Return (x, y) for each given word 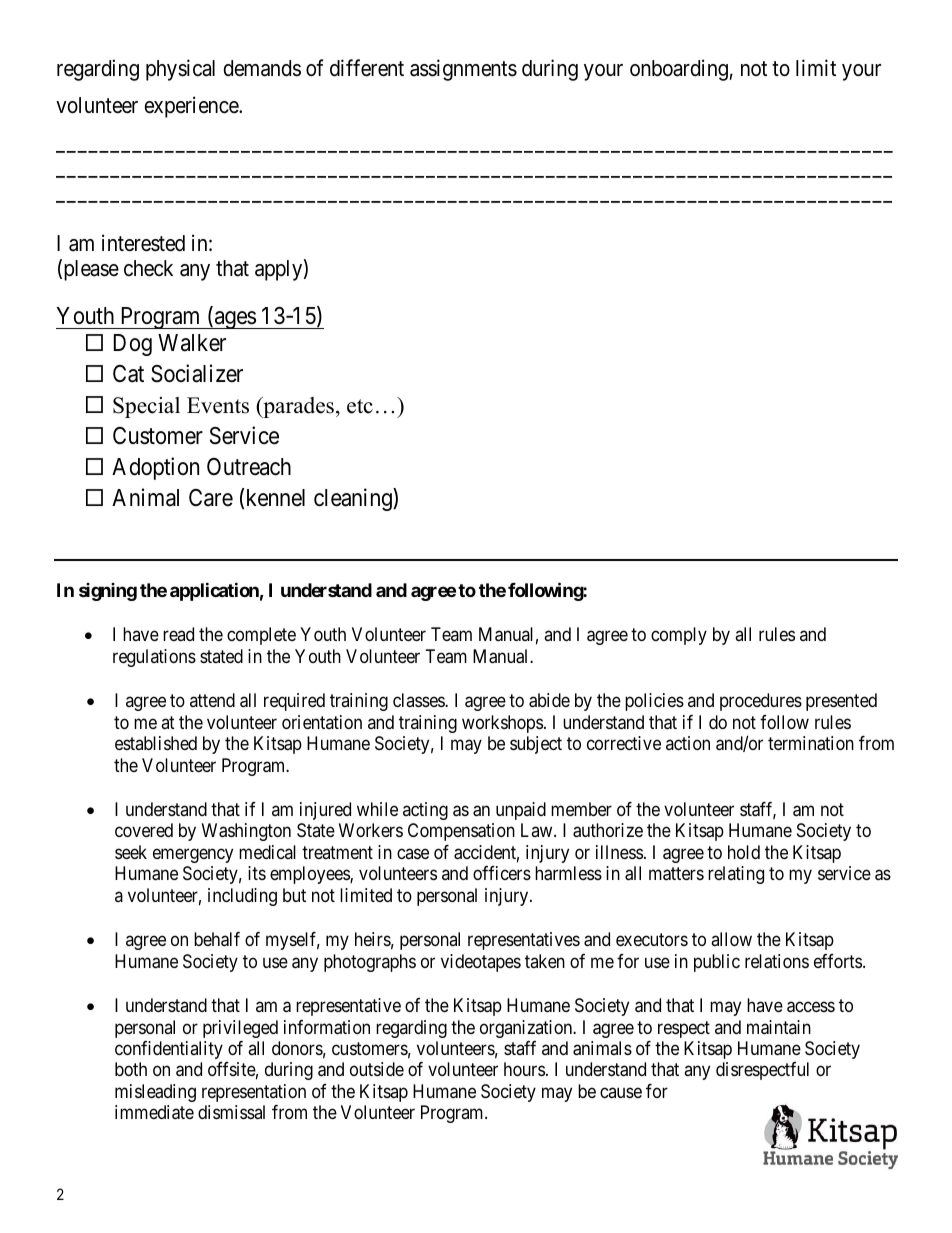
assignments (463, 70)
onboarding (679, 70)
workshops (502, 724)
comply (679, 636)
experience (192, 107)
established (156, 743)
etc (360, 406)
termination (811, 743)
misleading (155, 1093)
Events (218, 405)
